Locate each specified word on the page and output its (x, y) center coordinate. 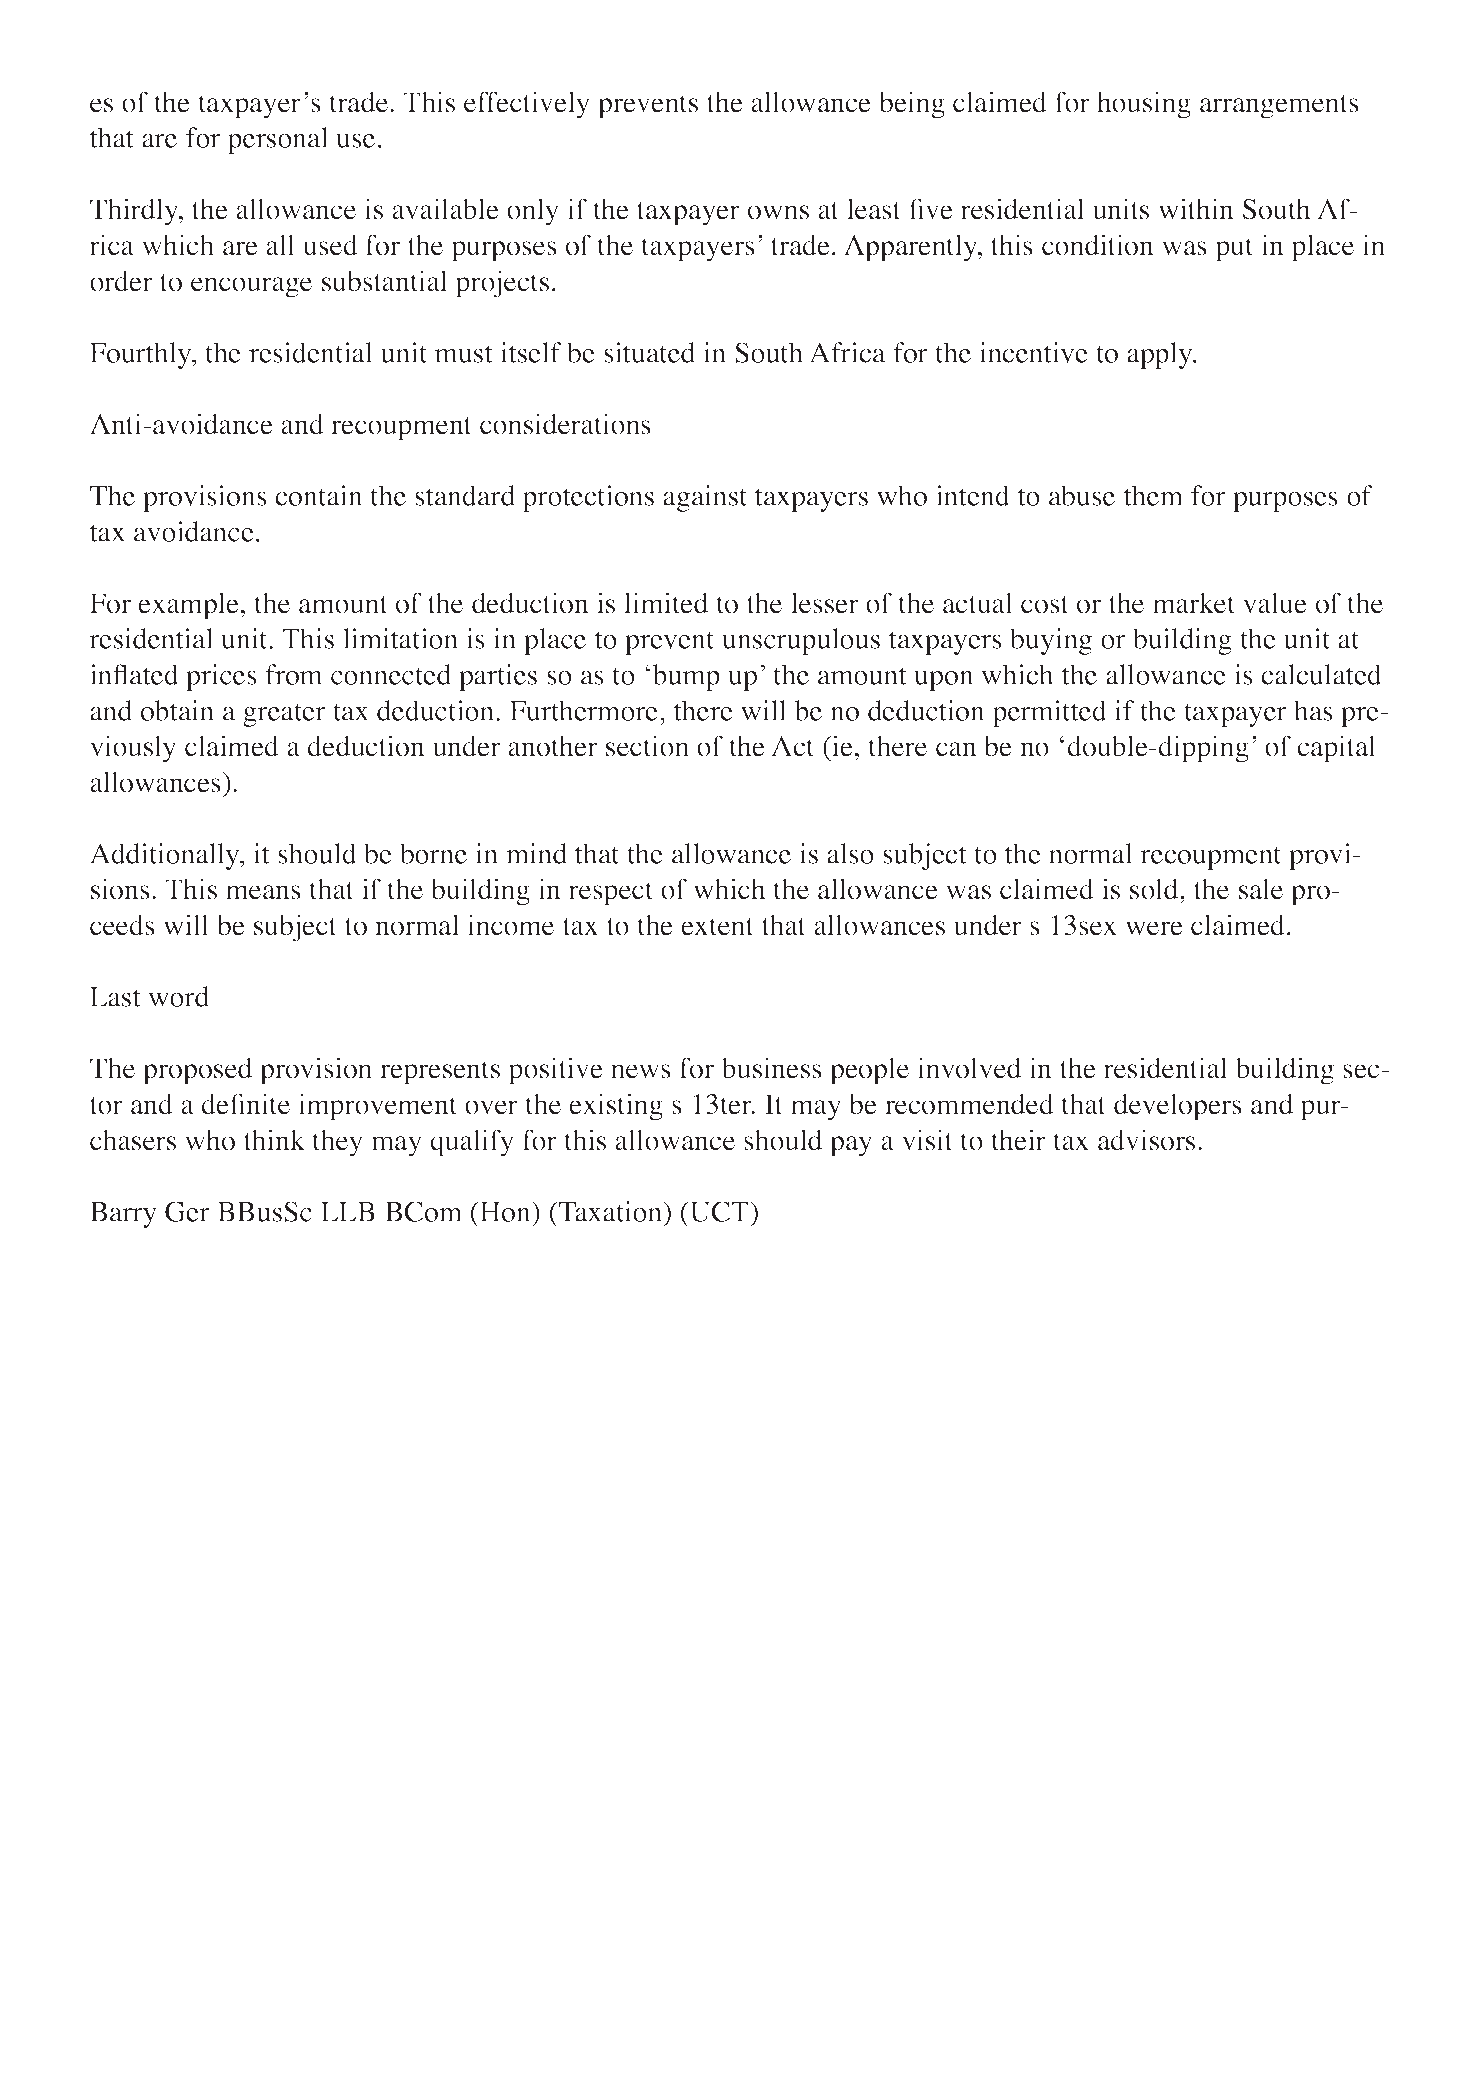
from (294, 674)
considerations (565, 424)
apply (1161, 355)
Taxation (610, 1211)
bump (686, 677)
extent (717, 927)
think (274, 1140)
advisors (1146, 1140)
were (1154, 928)
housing (1144, 105)
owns (778, 212)
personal (277, 140)
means (263, 892)
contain (319, 495)
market (1194, 603)
